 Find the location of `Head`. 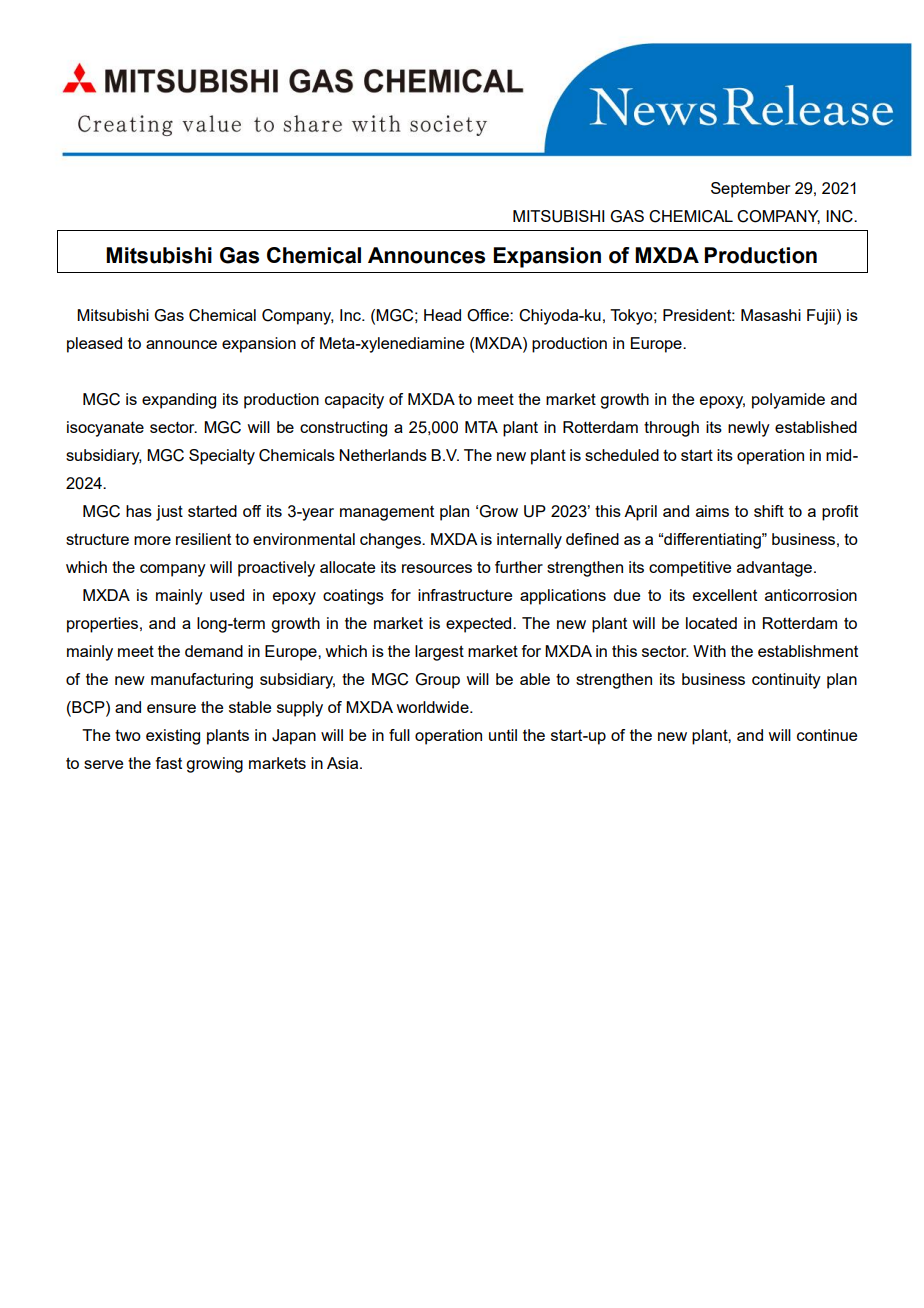

Head is located at coordinates (442, 315).
